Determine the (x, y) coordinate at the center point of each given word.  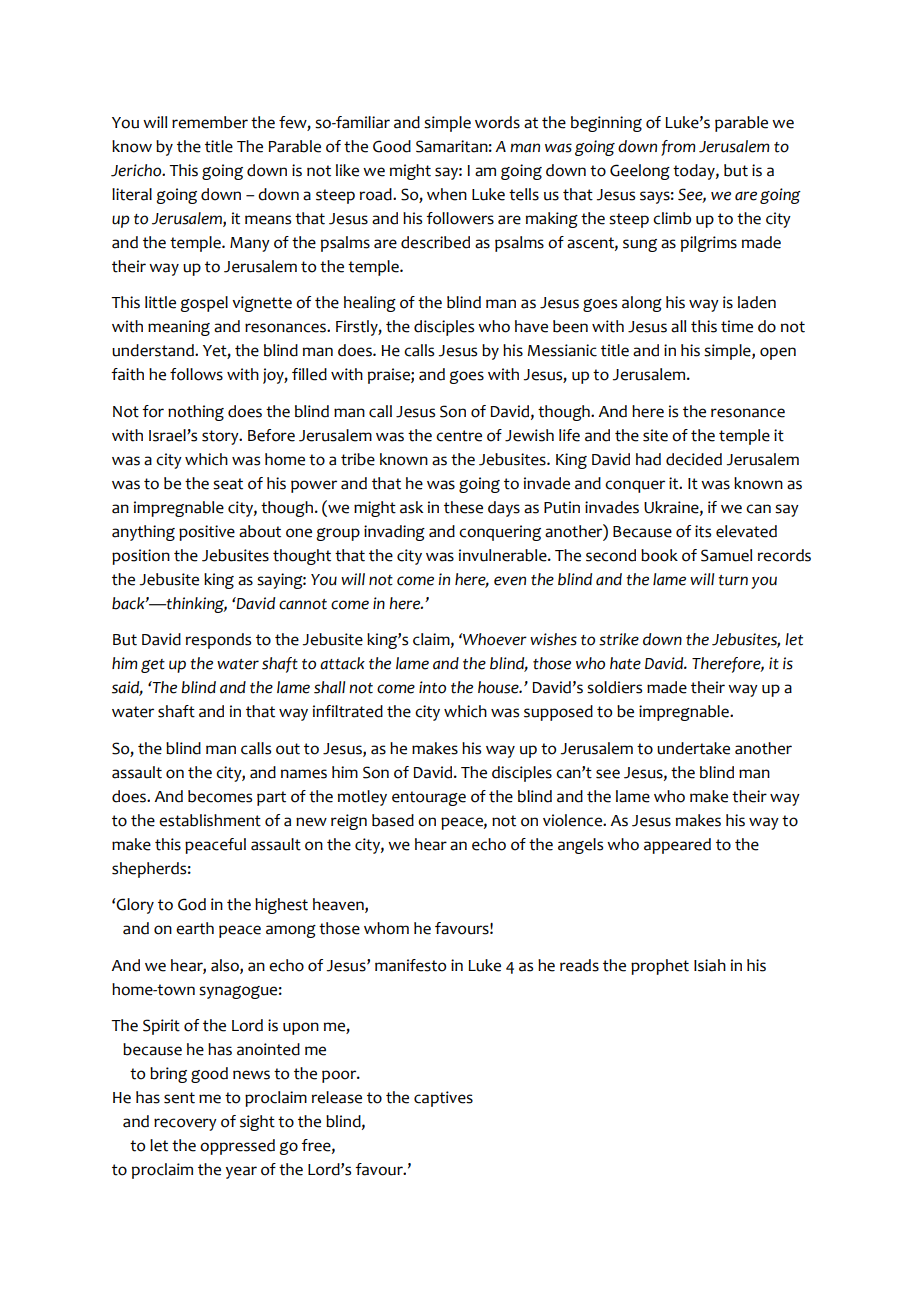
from (678, 148)
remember (210, 122)
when (447, 194)
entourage (429, 798)
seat (228, 484)
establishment (210, 820)
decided (694, 459)
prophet (660, 967)
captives (443, 1099)
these (463, 507)
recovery (185, 1124)
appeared (677, 846)
